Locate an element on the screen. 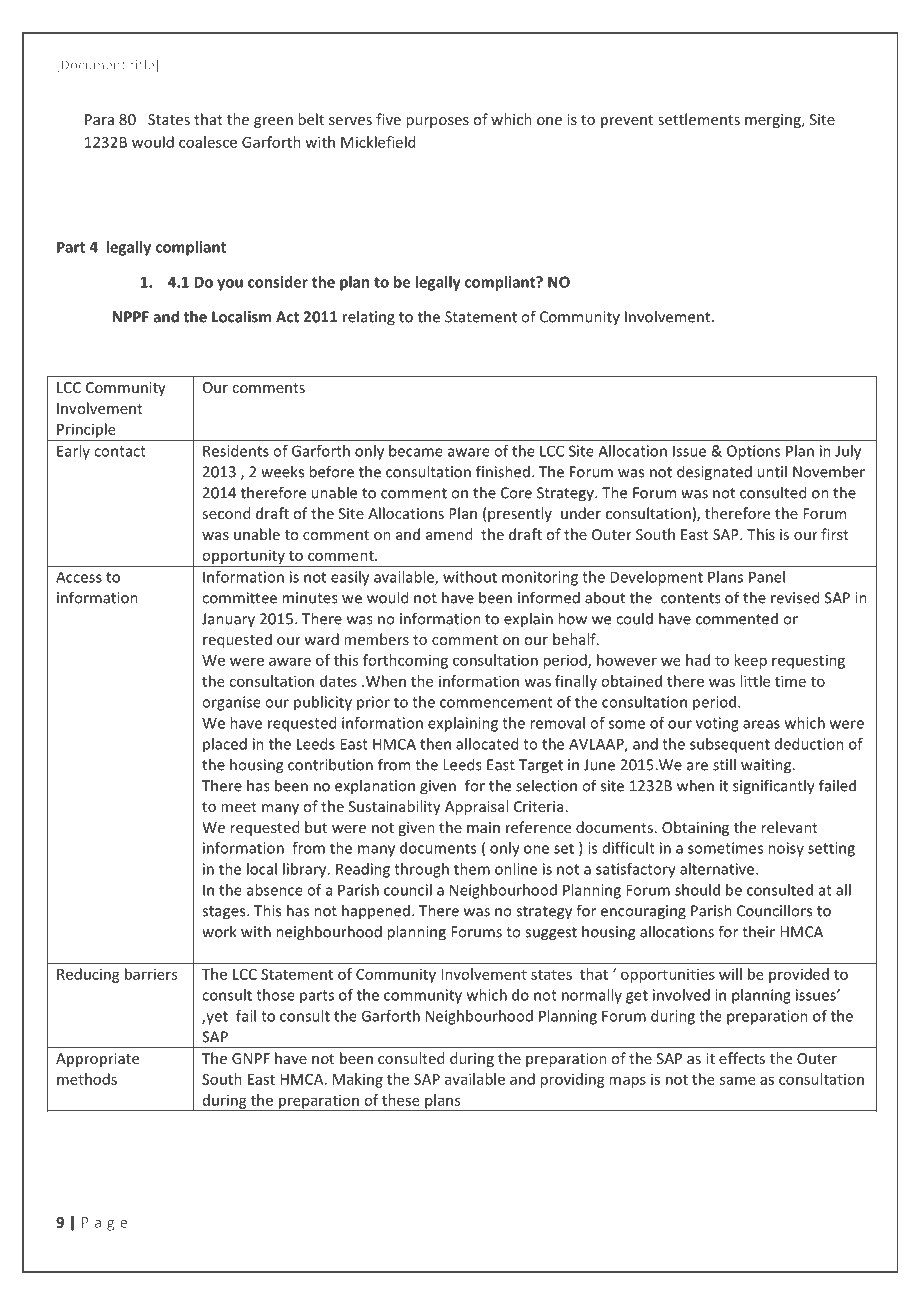 This screenshot has width=924, height=1308. purposes is located at coordinates (437, 122).
